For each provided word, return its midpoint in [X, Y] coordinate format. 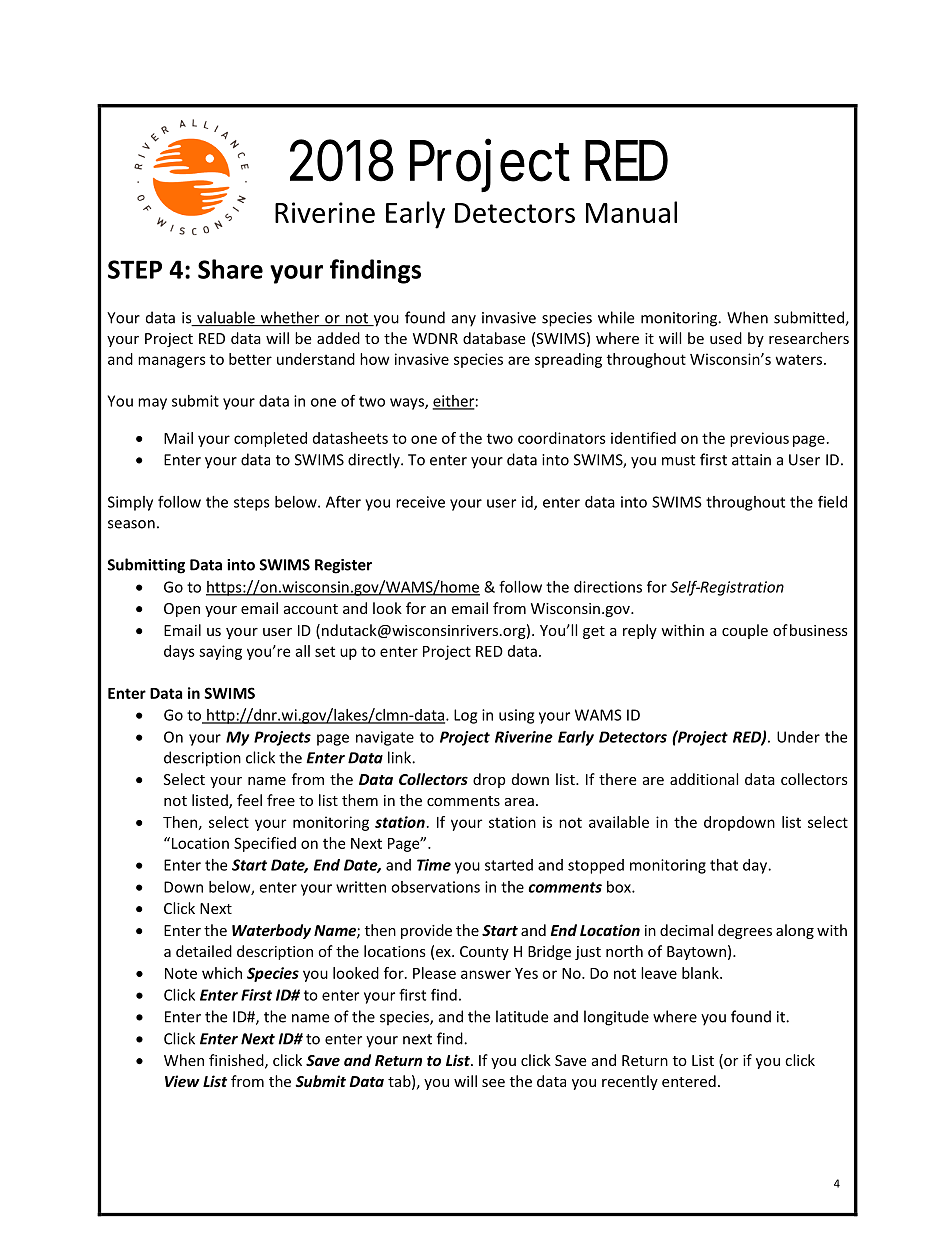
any [464, 321]
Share [230, 269]
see [493, 1083]
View [182, 1081]
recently [630, 1082]
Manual [631, 212]
